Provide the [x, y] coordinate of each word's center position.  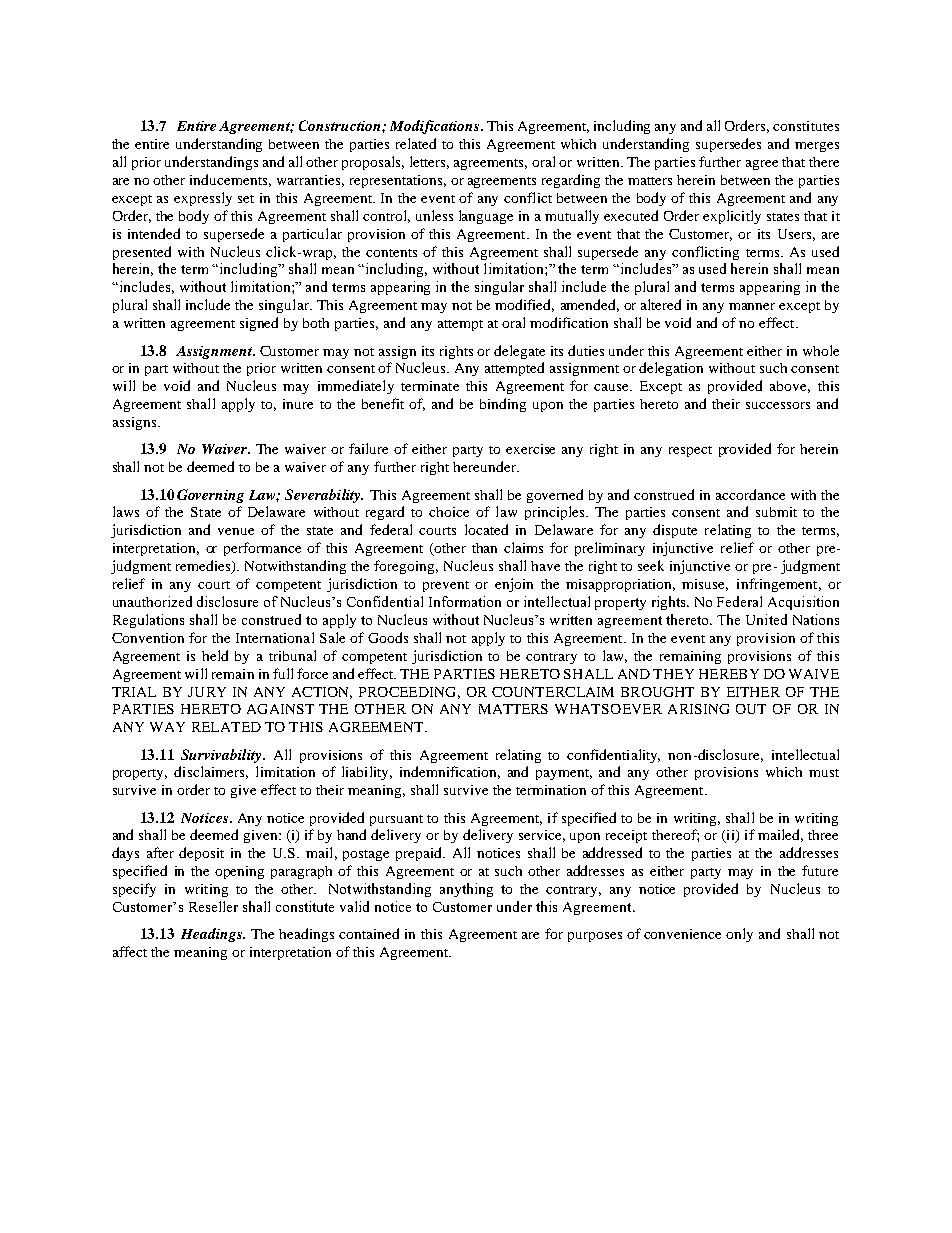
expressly [203, 199]
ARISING [698, 709]
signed [259, 324]
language [486, 217]
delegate [519, 352]
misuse [705, 585]
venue [236, 531]
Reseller [213, 906]
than [484, 548]
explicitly [732, 217]
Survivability [222, 756]
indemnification [450, 772]
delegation [671, 369]
